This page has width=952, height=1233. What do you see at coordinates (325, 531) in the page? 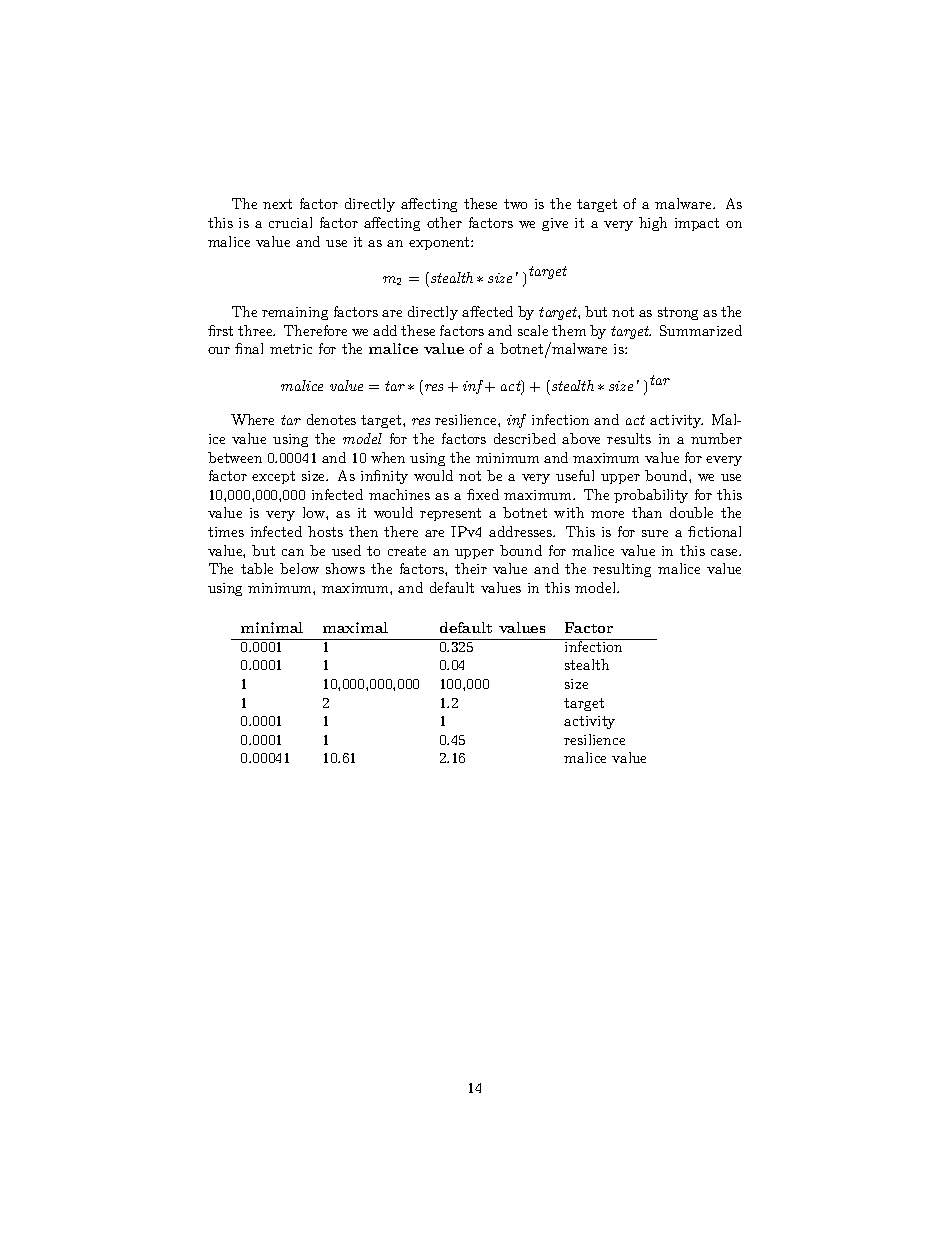
I see `hosts` at bounding box center [325, 531].
